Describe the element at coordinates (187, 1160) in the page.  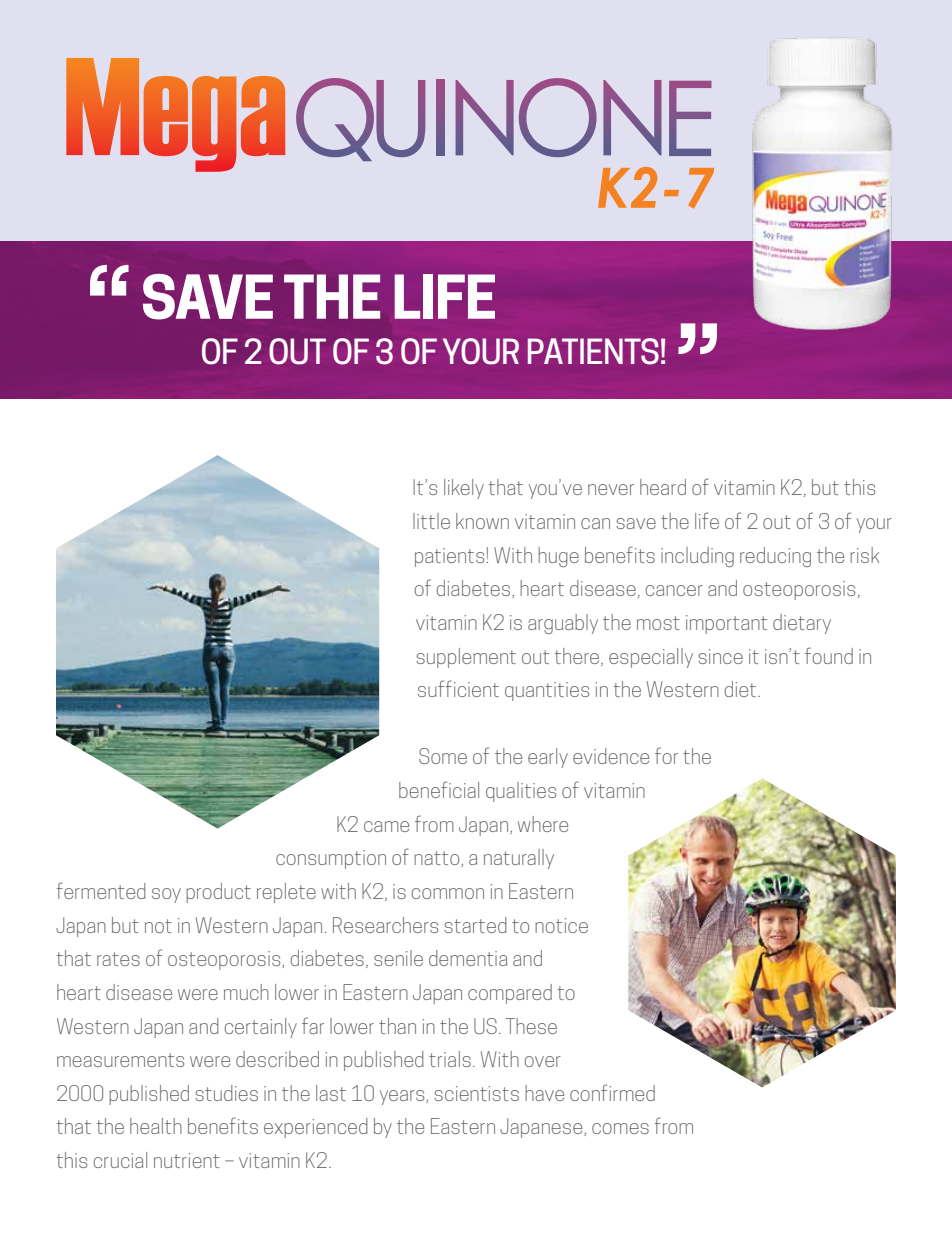
I see `nutrient` at that location.
